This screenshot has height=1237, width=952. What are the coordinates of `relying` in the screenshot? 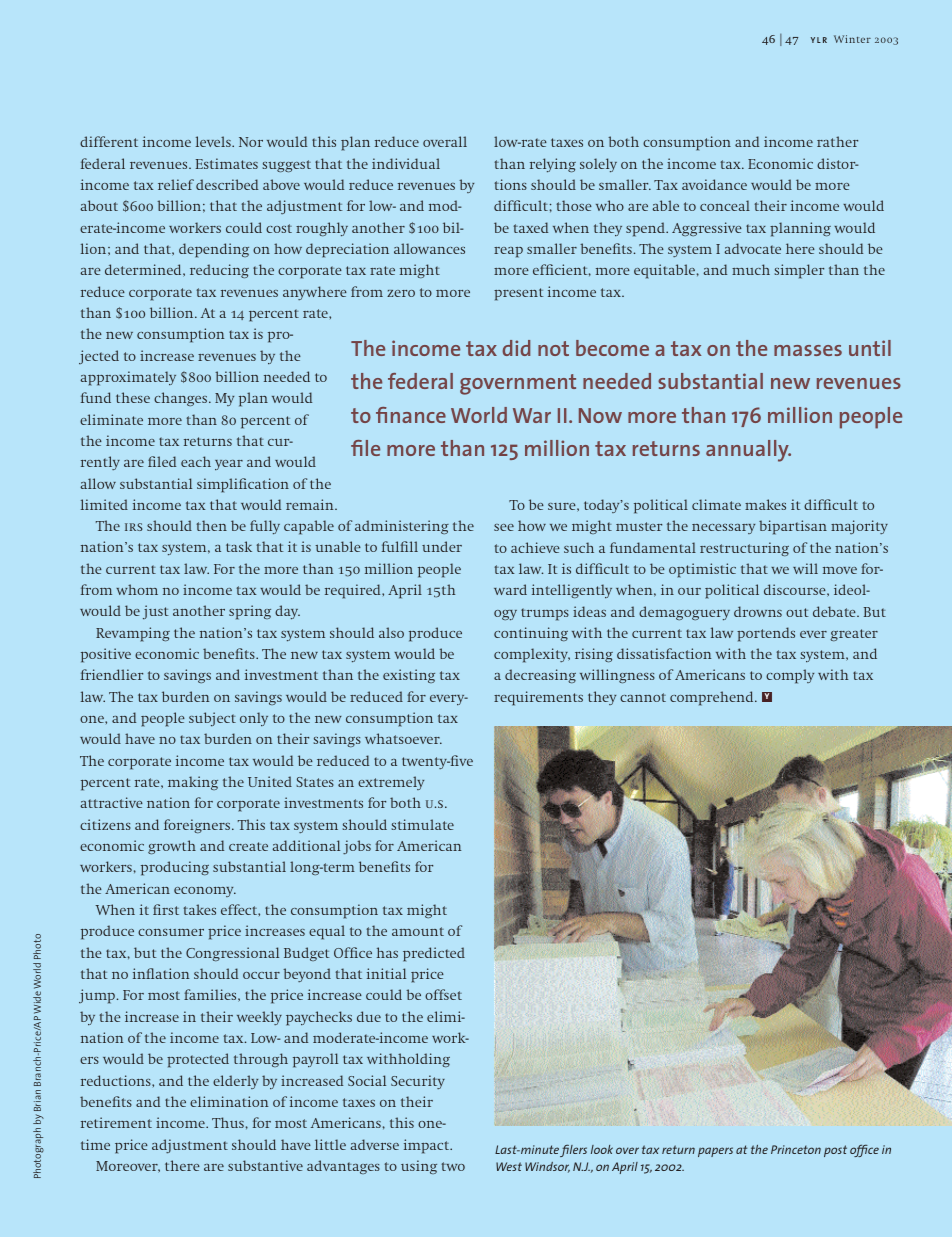 It's located at (553, 165).
